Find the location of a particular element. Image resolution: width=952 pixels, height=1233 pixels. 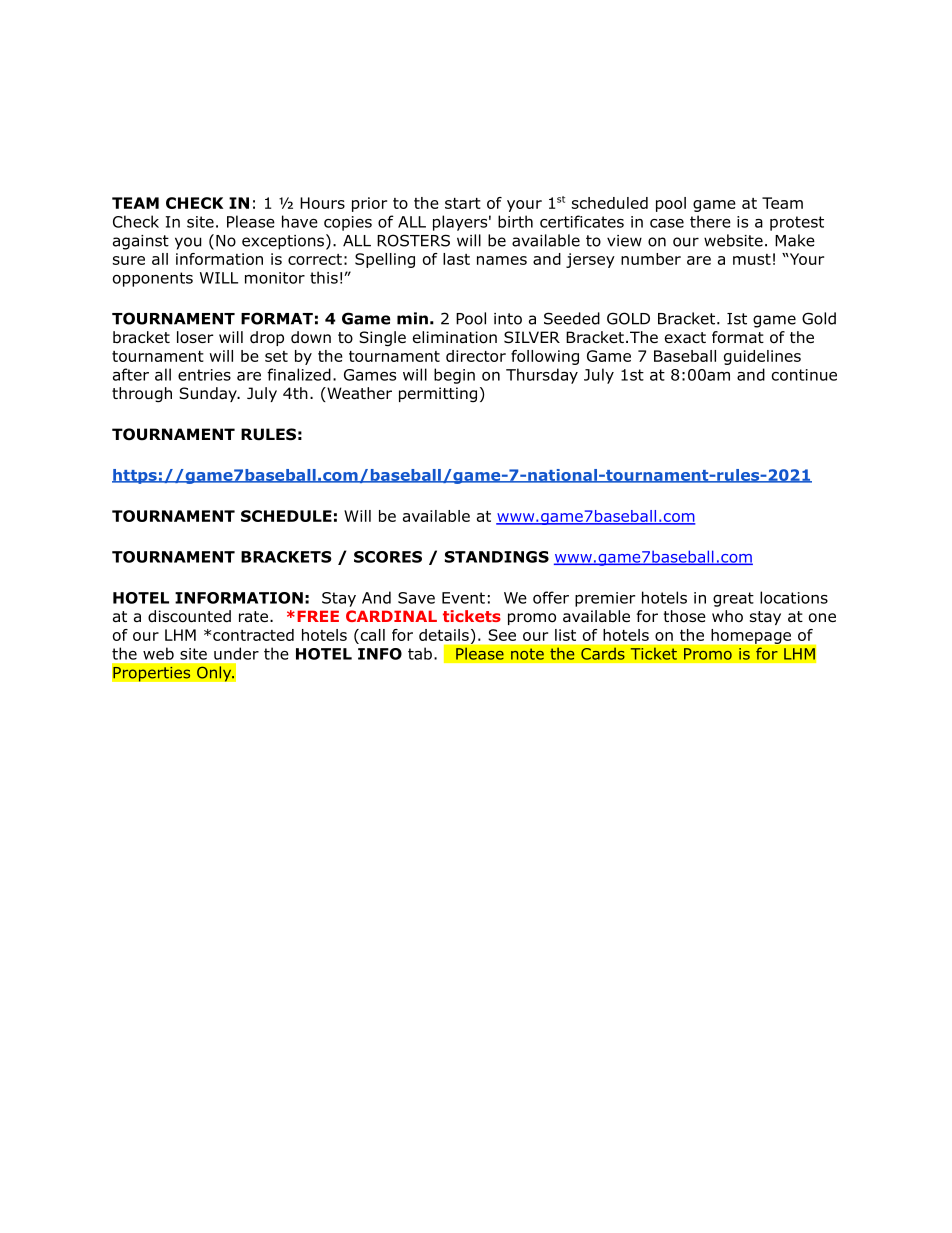

Sunday is located at coordinates (209, 394).
